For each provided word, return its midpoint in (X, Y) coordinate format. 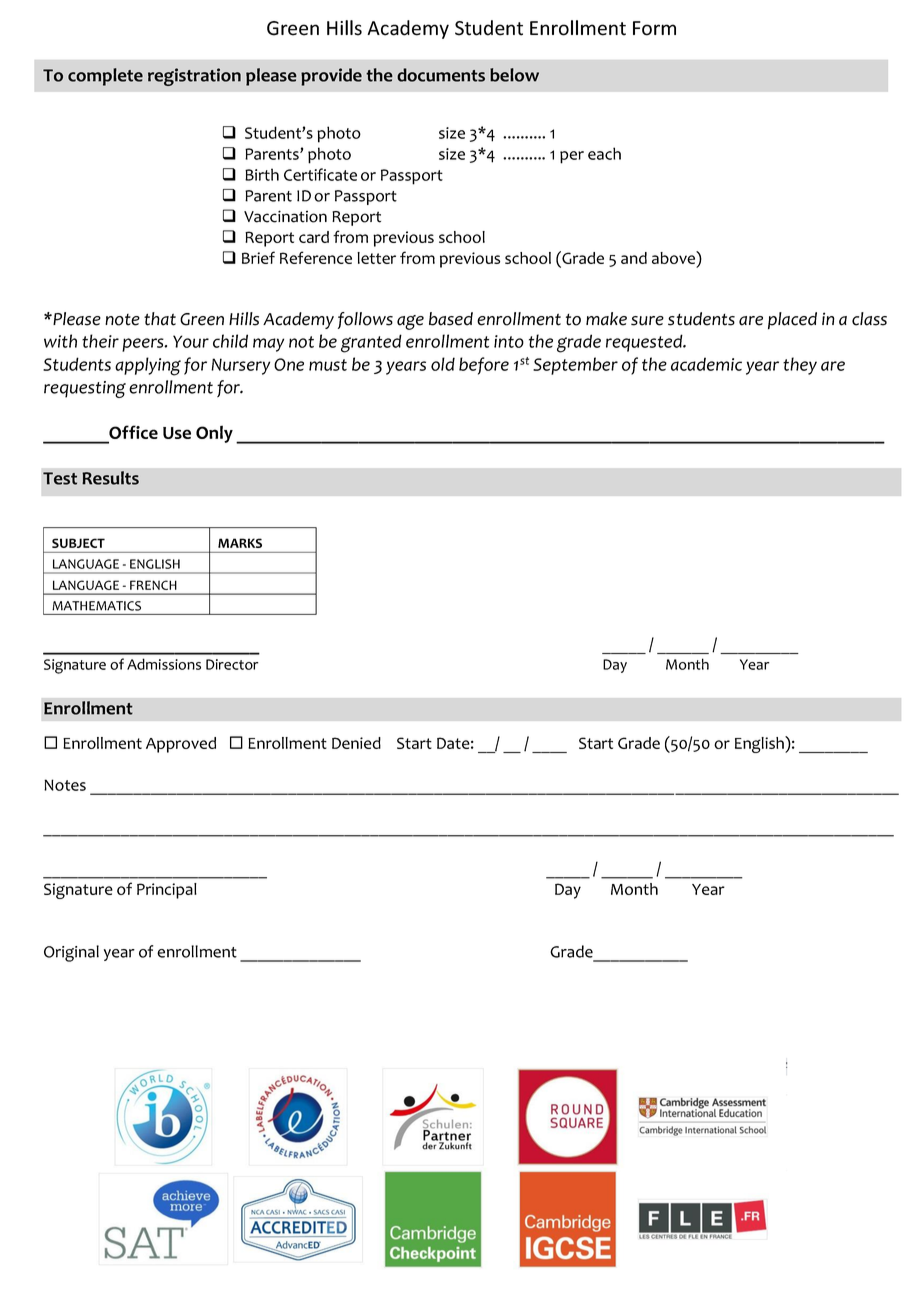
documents (441, 75)
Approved (181, 745)
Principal (167, 891)
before (484, 366)
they (800, 366)
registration (194, 77)
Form (654, 28)
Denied (356, 743)
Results (110, 478)
